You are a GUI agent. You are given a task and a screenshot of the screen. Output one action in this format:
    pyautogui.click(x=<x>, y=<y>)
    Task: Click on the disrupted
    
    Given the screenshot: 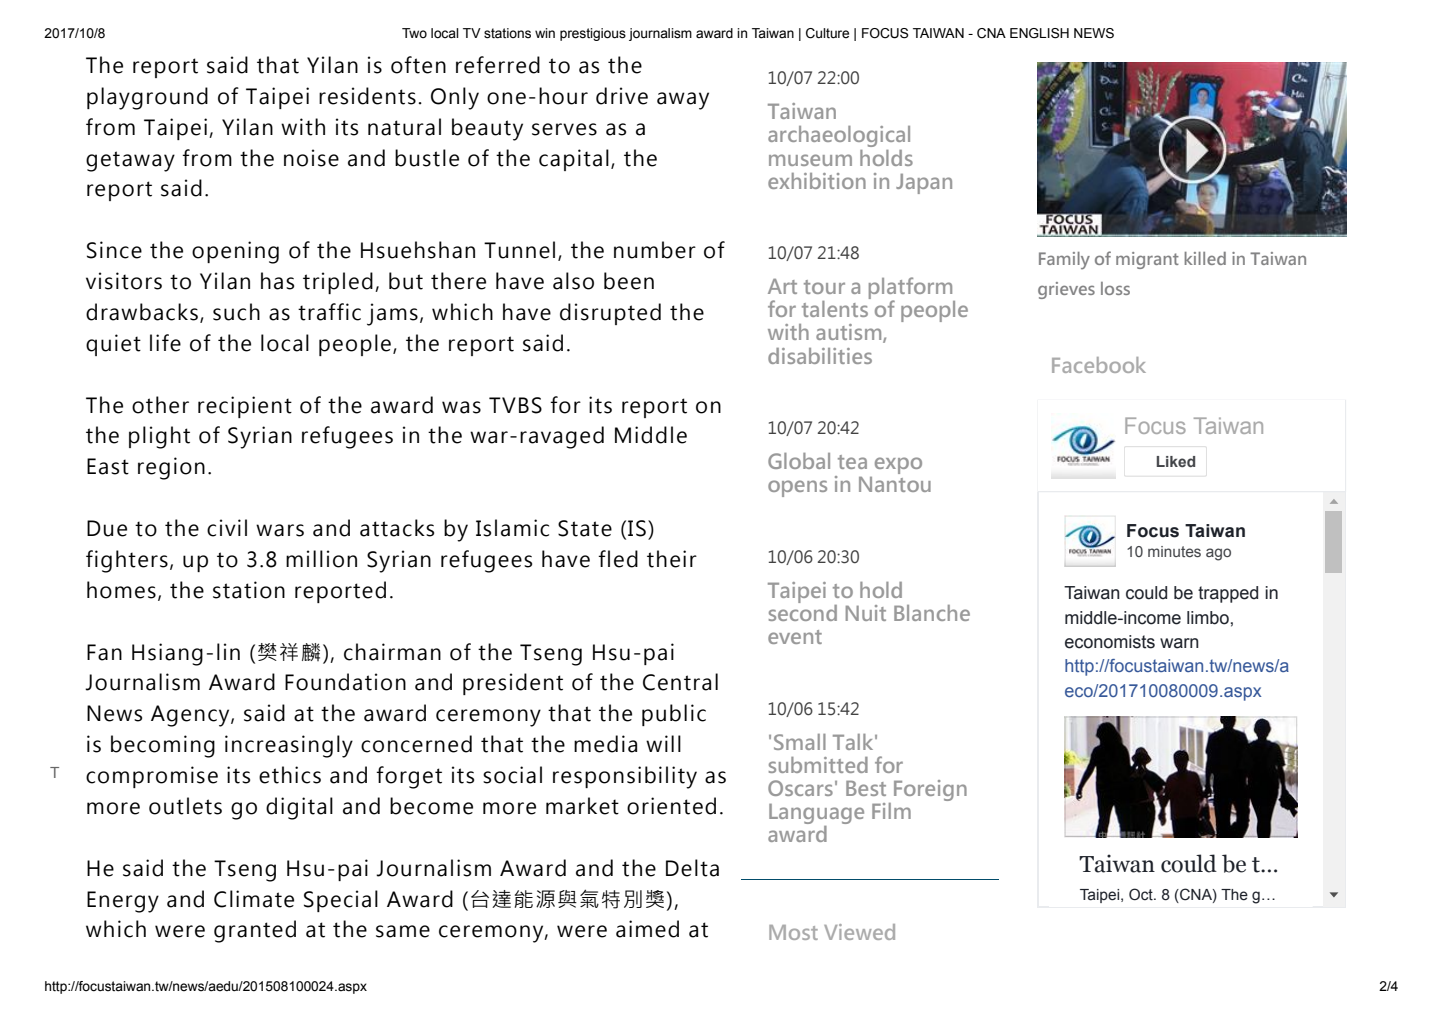 What is the action you would take?
    pyautogui.click(x=610, y=314)
